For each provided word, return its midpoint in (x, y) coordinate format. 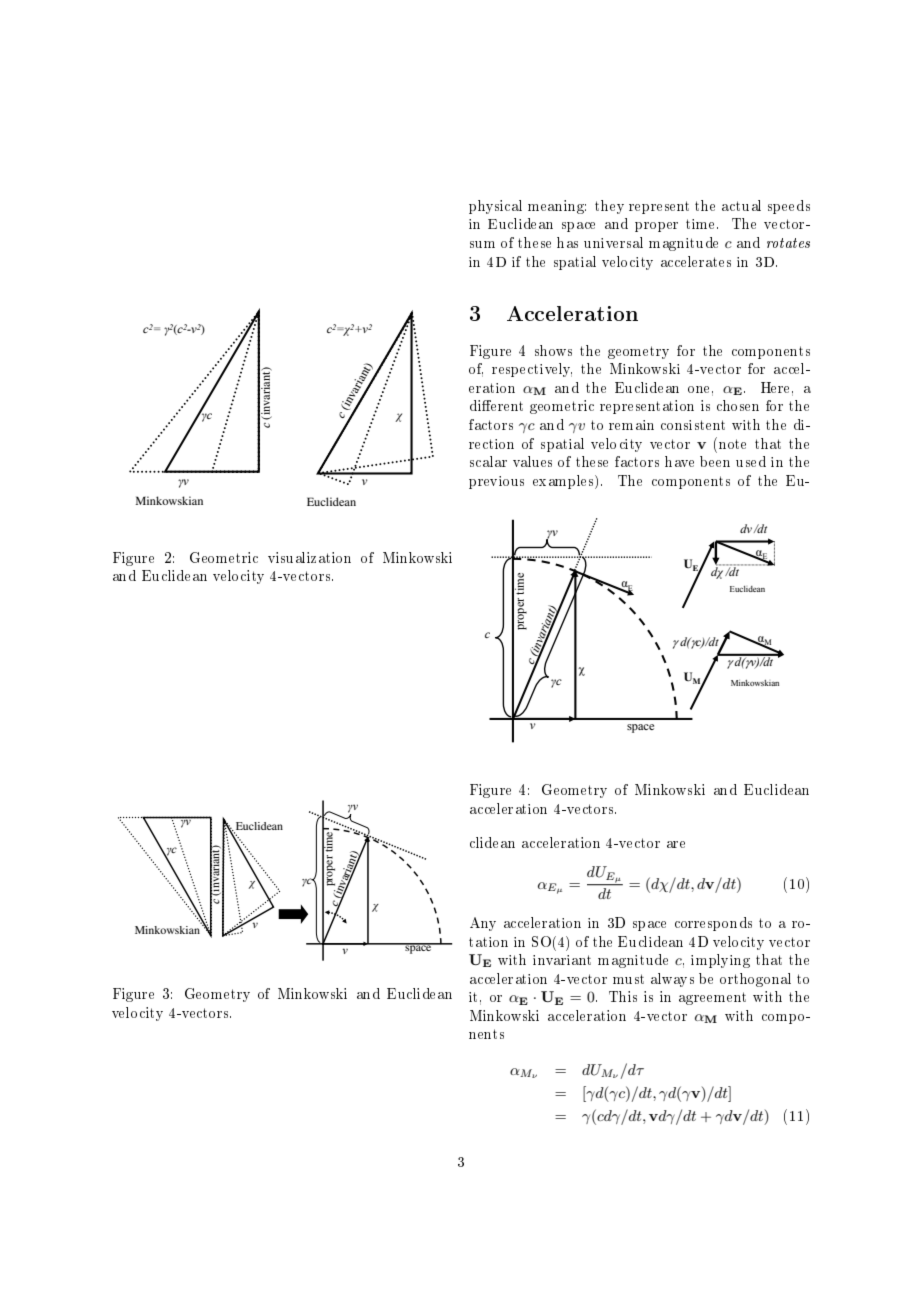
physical (495, 207)
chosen (738, 405)
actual (741, 205)
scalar (488, 461)
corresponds (713, 924)
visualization (309, 557)
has (567, 242)
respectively (532, 370)
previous (496, 482)
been (715, 461)
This (623, 996)
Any (483, 924)
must (628, 979)
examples (564, 482)
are (676, 844)
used (751, 461)
